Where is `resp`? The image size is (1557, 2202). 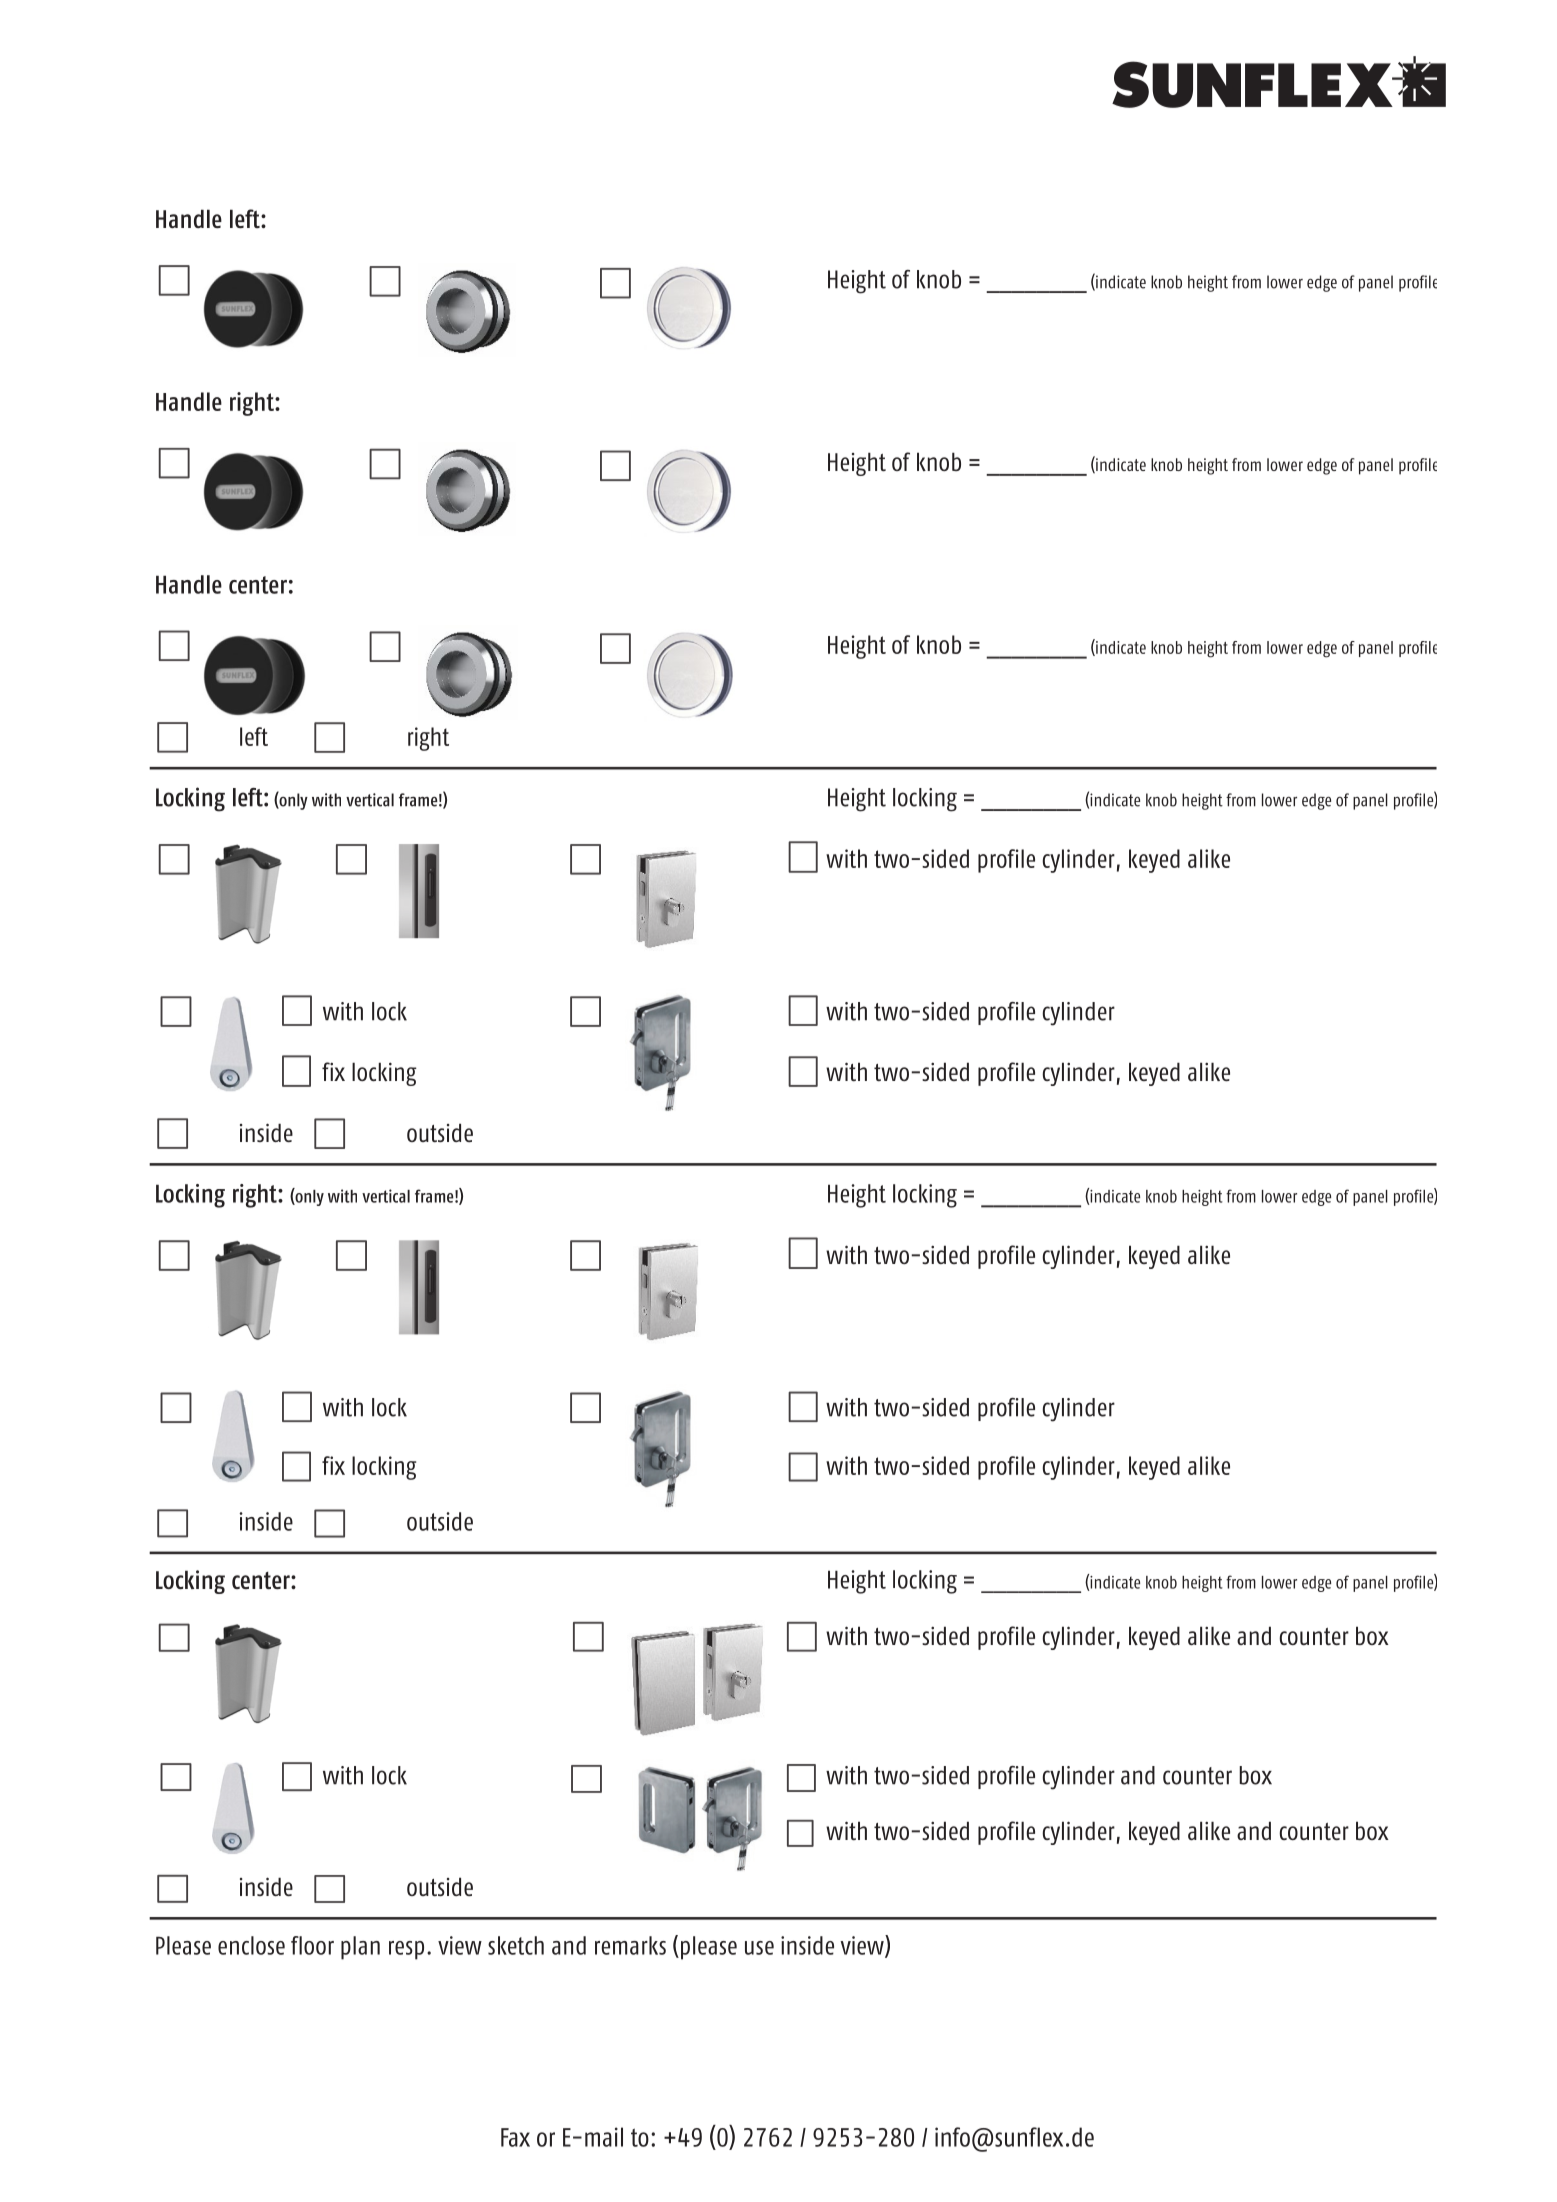 resp is located at coordinates (406, 1950).
